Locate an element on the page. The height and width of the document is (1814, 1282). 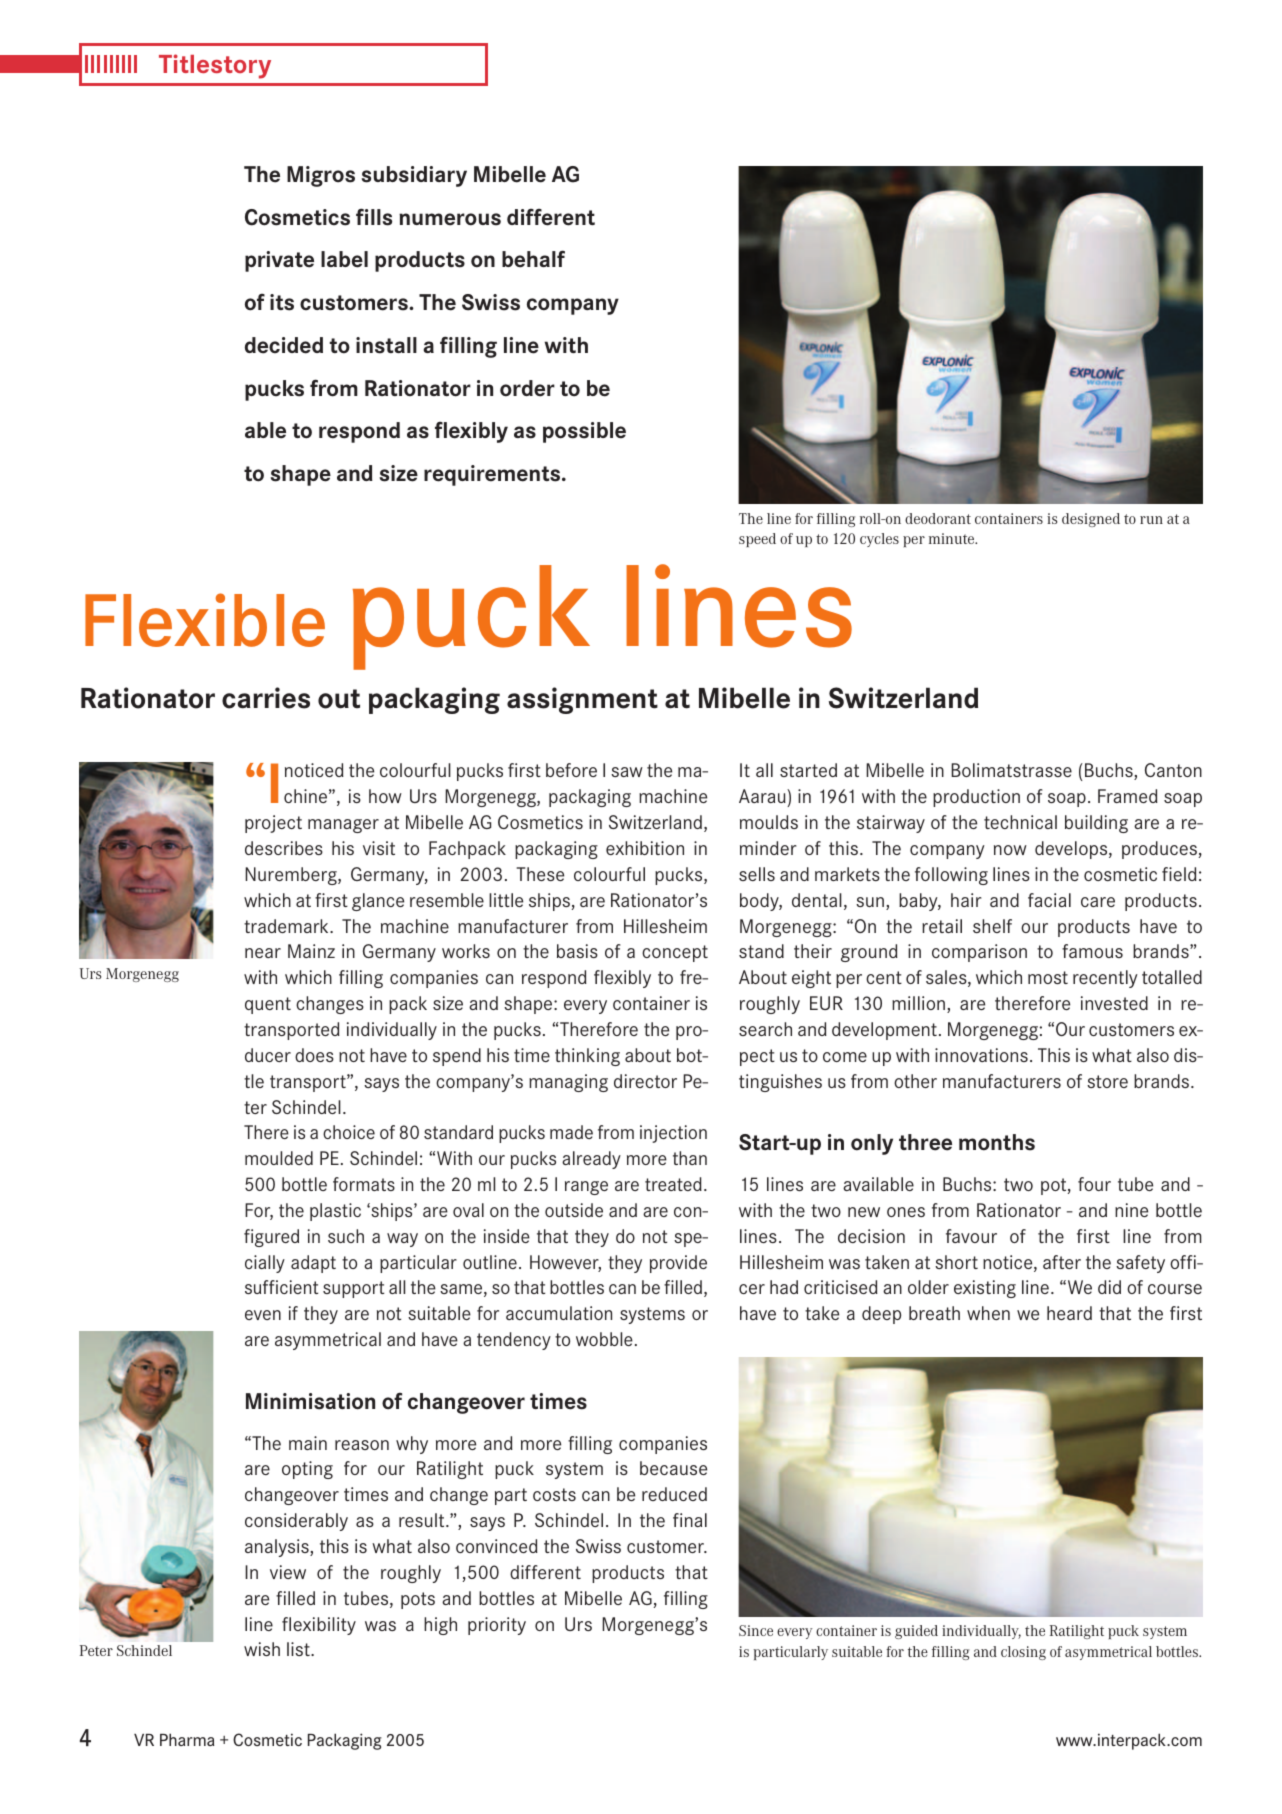
private is located at coordinates (279, 261).
